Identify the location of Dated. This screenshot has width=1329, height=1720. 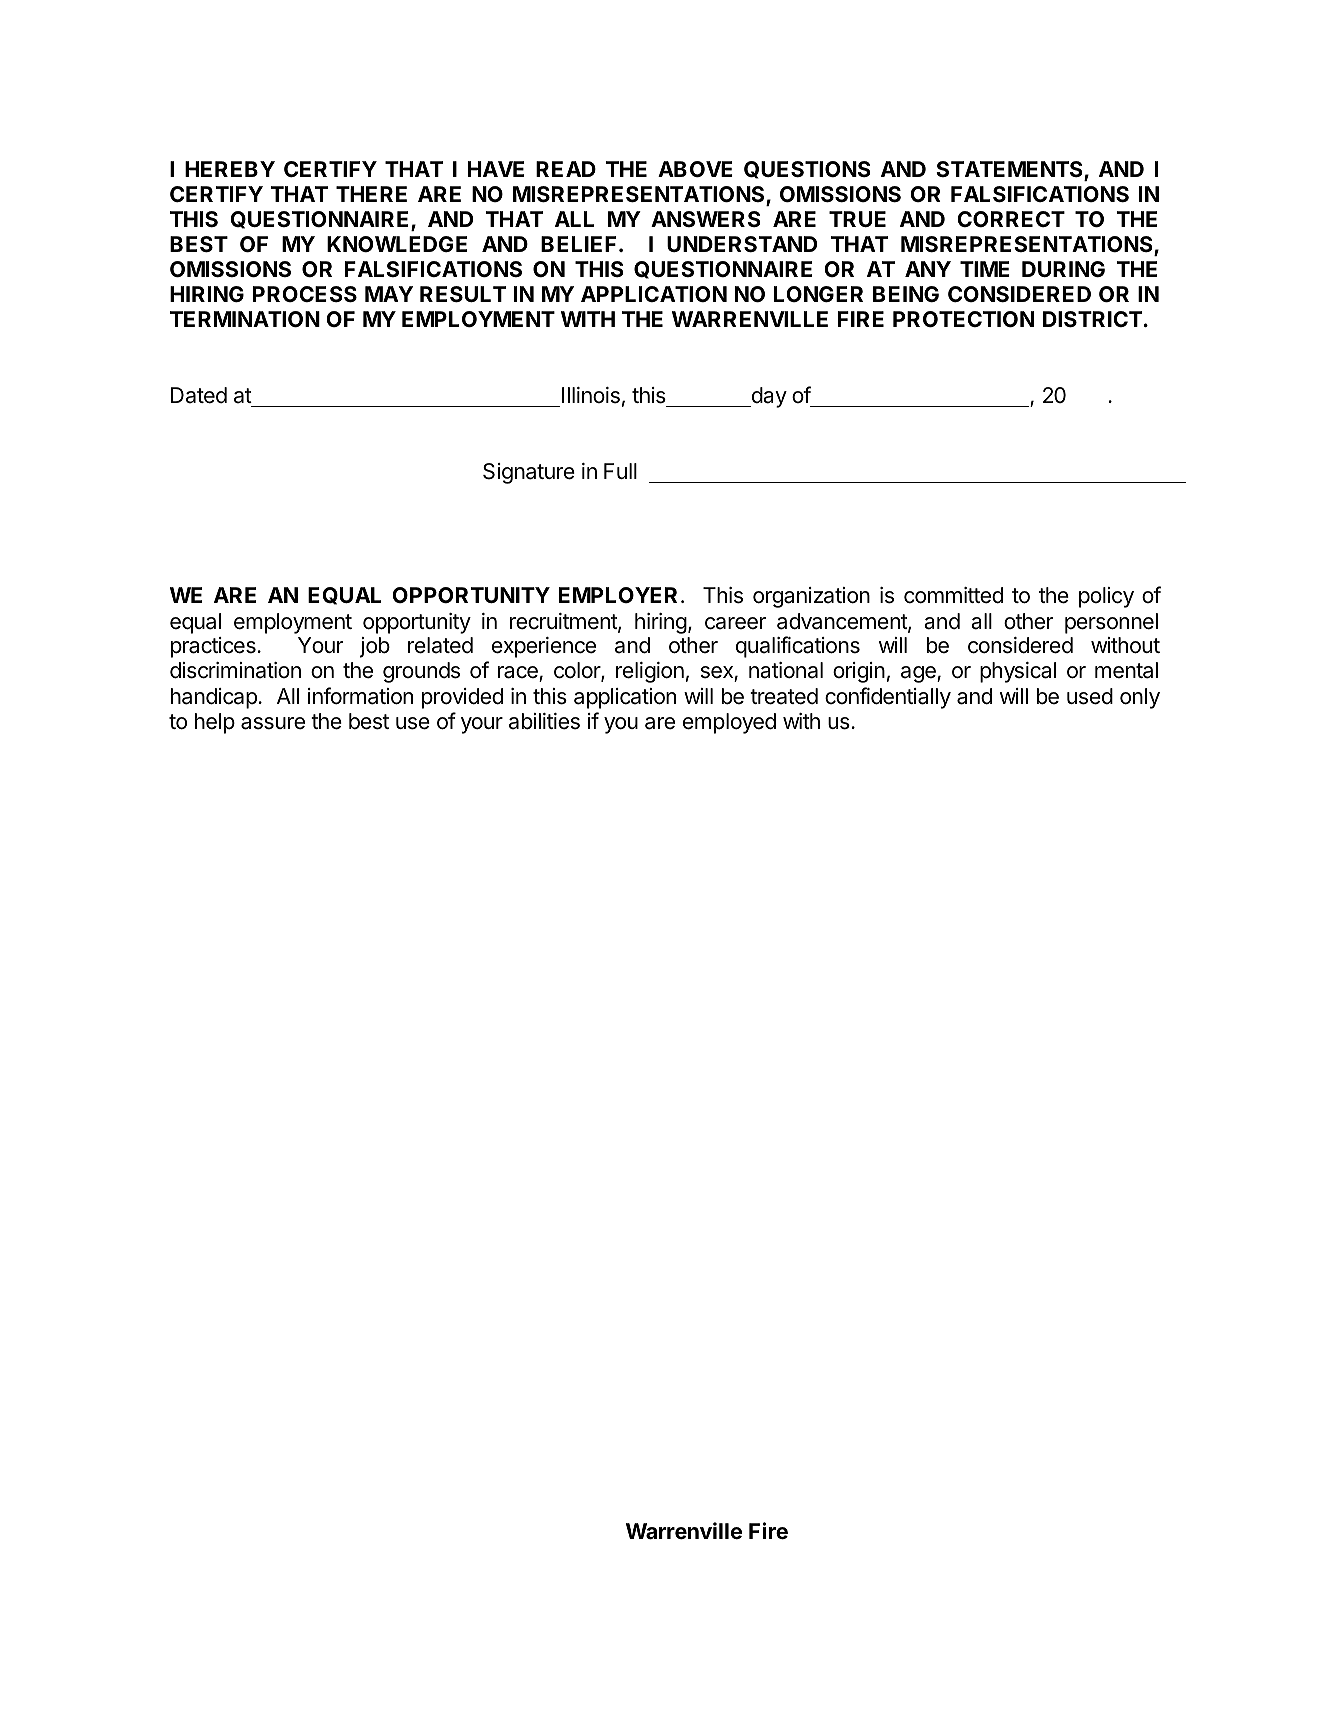
(199, 395).
